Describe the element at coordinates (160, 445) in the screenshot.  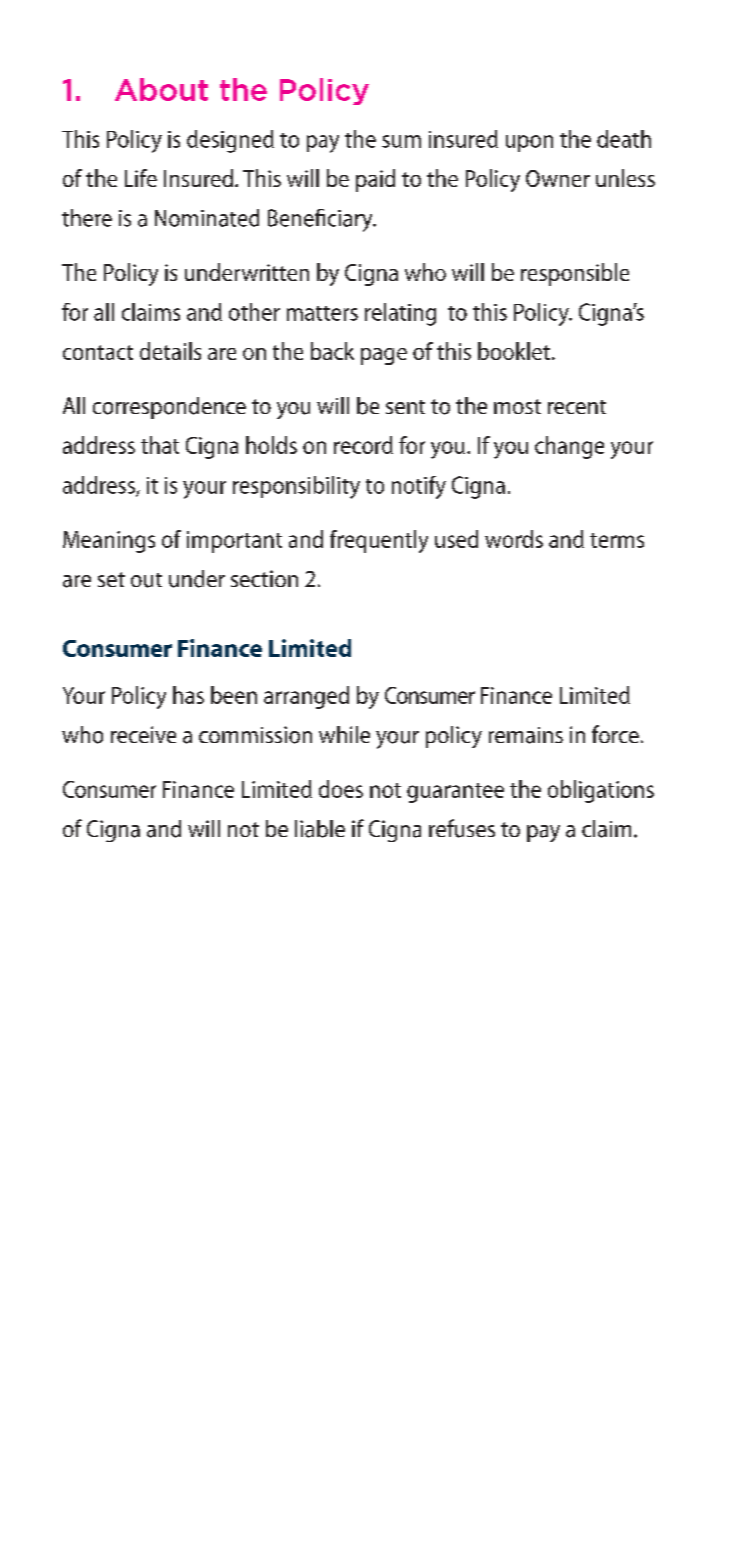
I see `that` at that location.
